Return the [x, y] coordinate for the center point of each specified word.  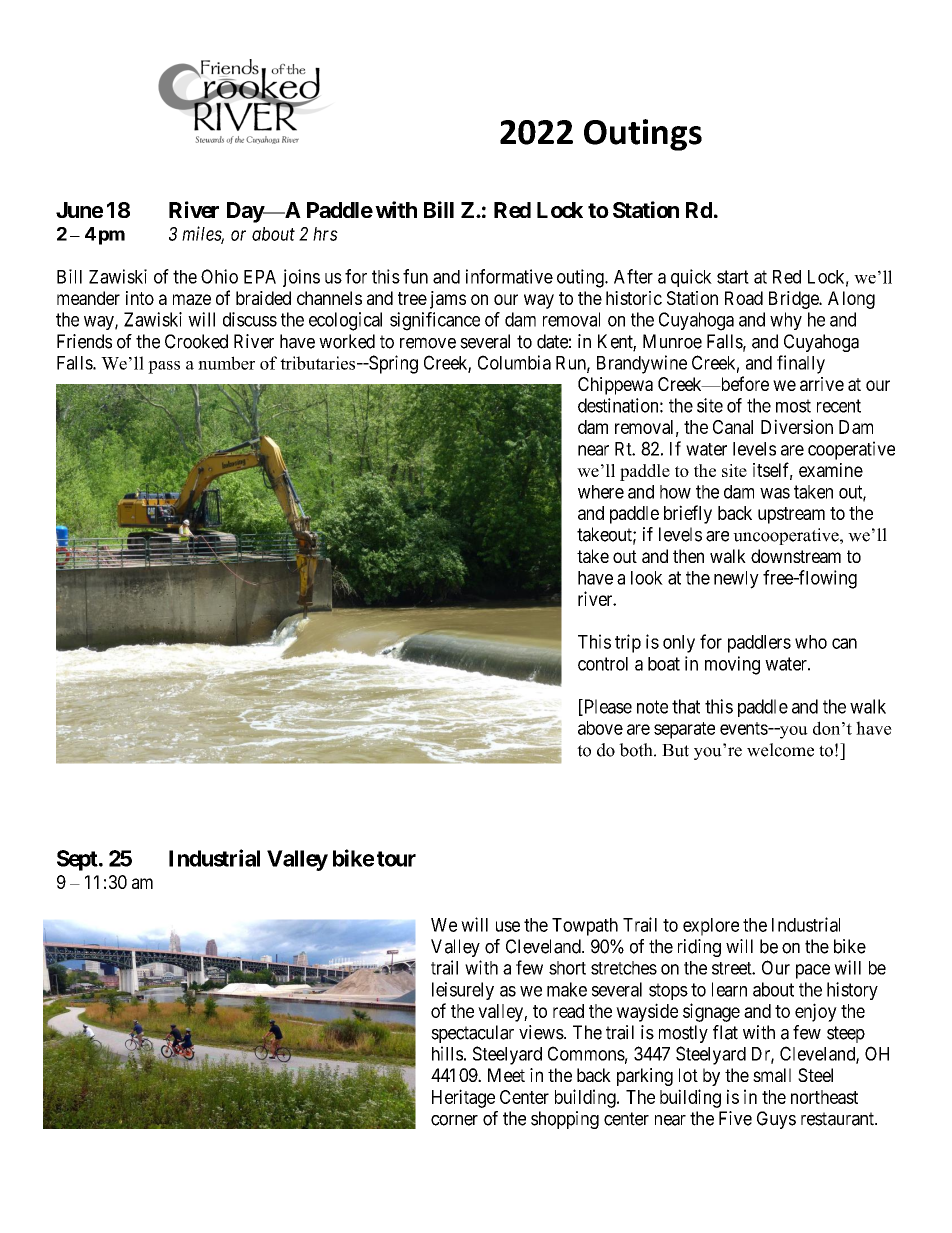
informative [509, 276]
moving [732, 665]
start [733, 277]
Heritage [463, 1098]
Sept [78, 860]
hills [447, 1053]
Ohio [219, 276]
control [603, 664]
